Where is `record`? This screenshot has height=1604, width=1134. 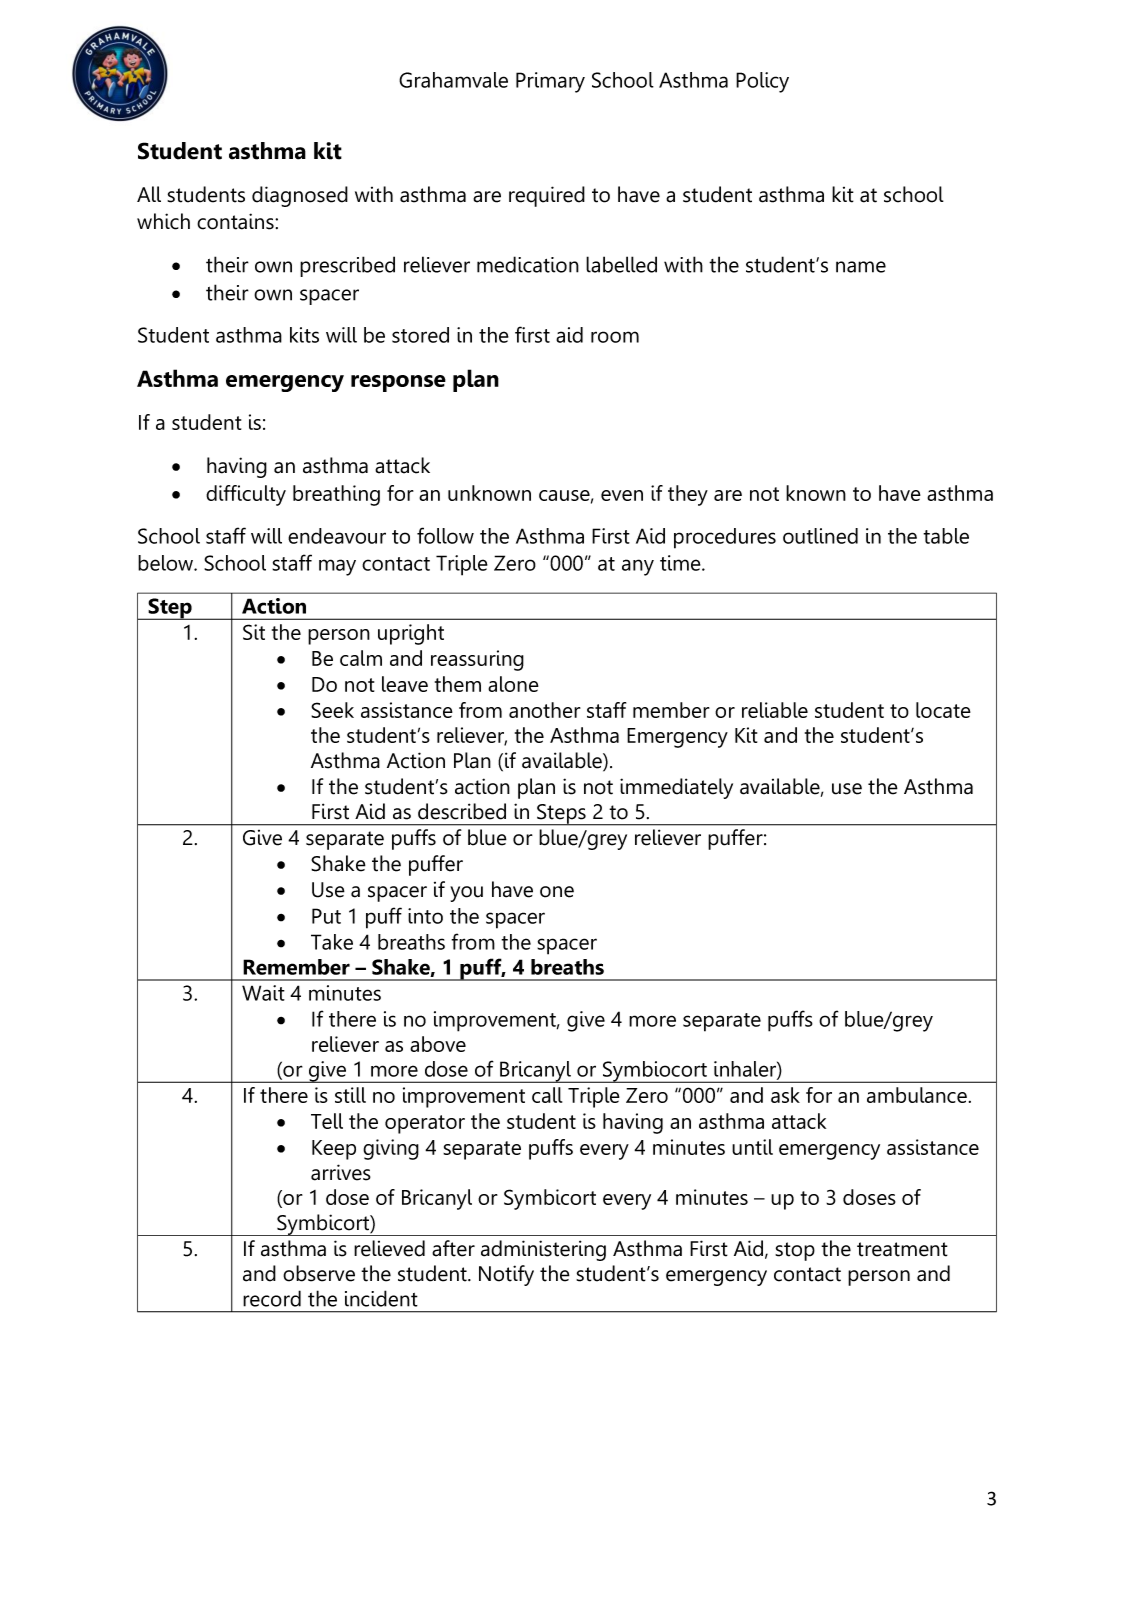
record is located at coordinates (272, 1298).
